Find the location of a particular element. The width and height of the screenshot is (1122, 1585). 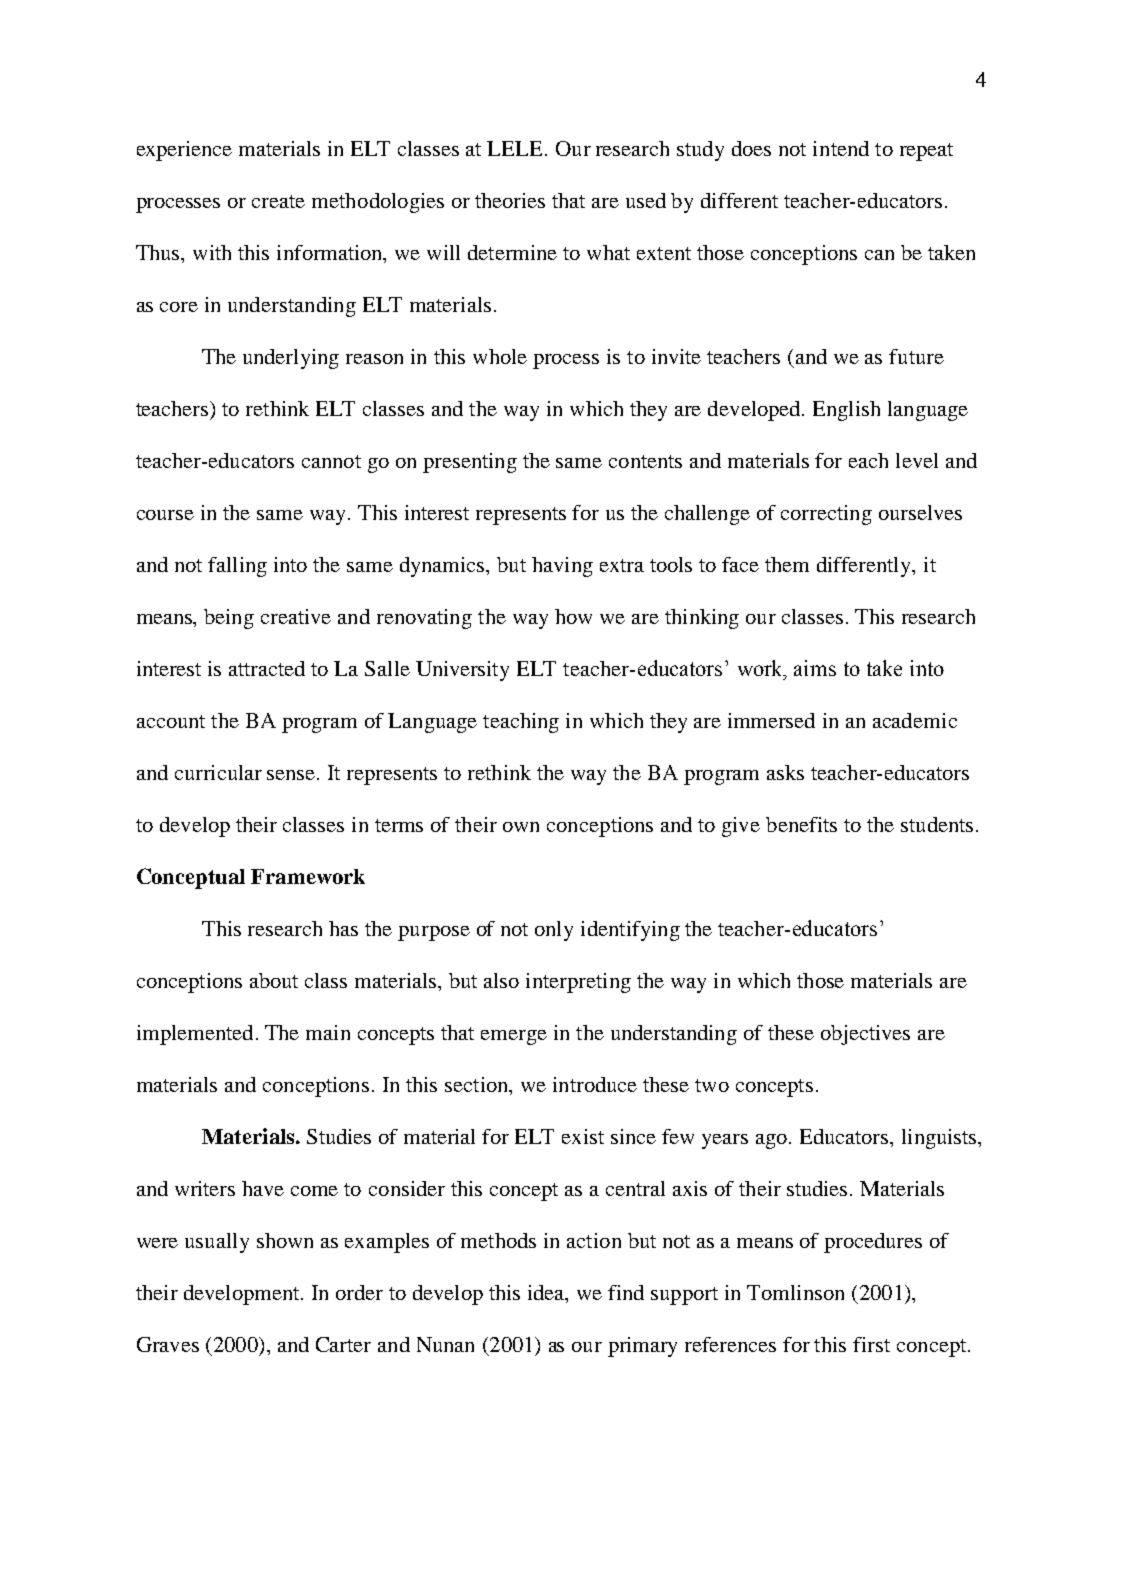

theories is located at coordinates (510, 200).
